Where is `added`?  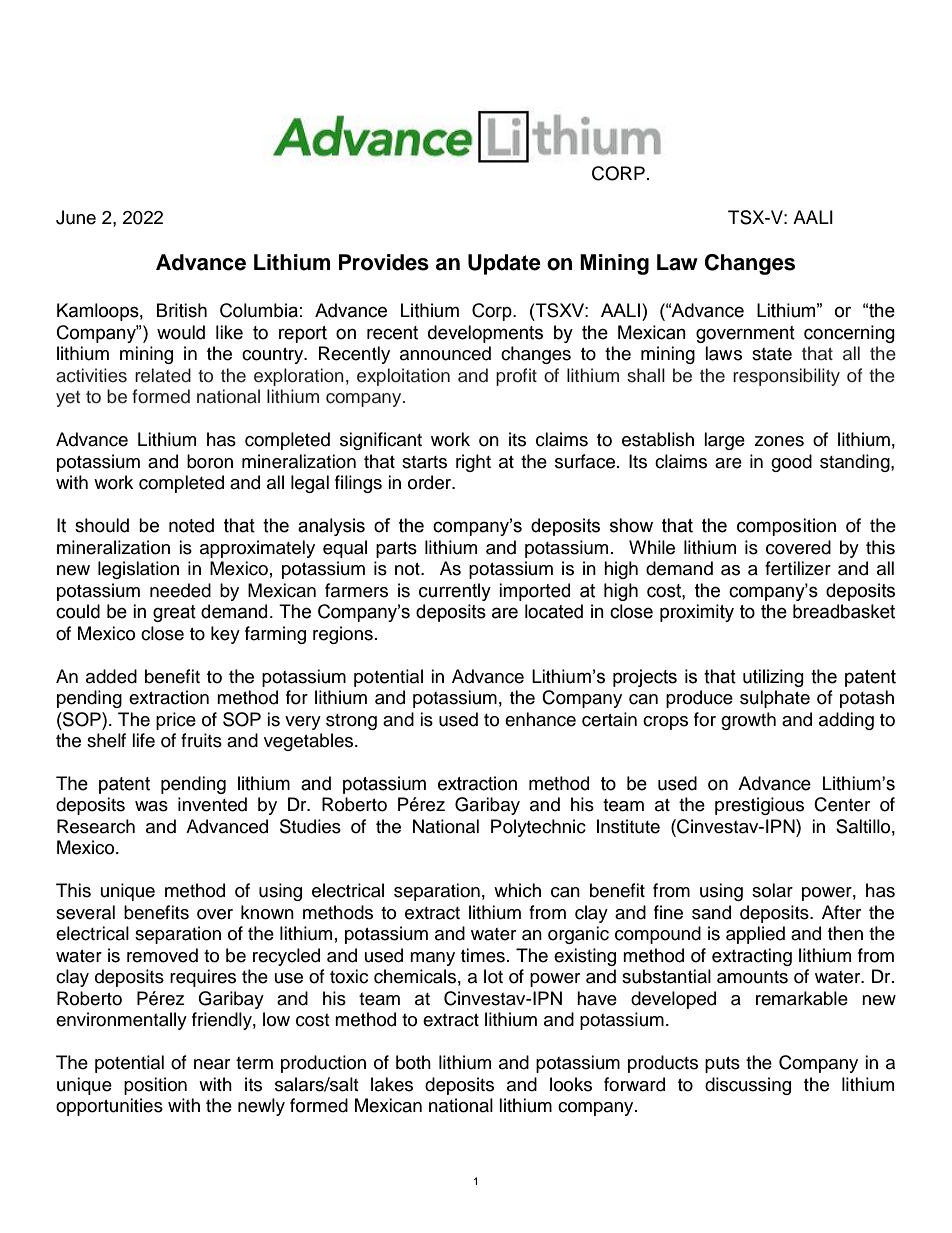 added is located at coordinates (111, 676).
